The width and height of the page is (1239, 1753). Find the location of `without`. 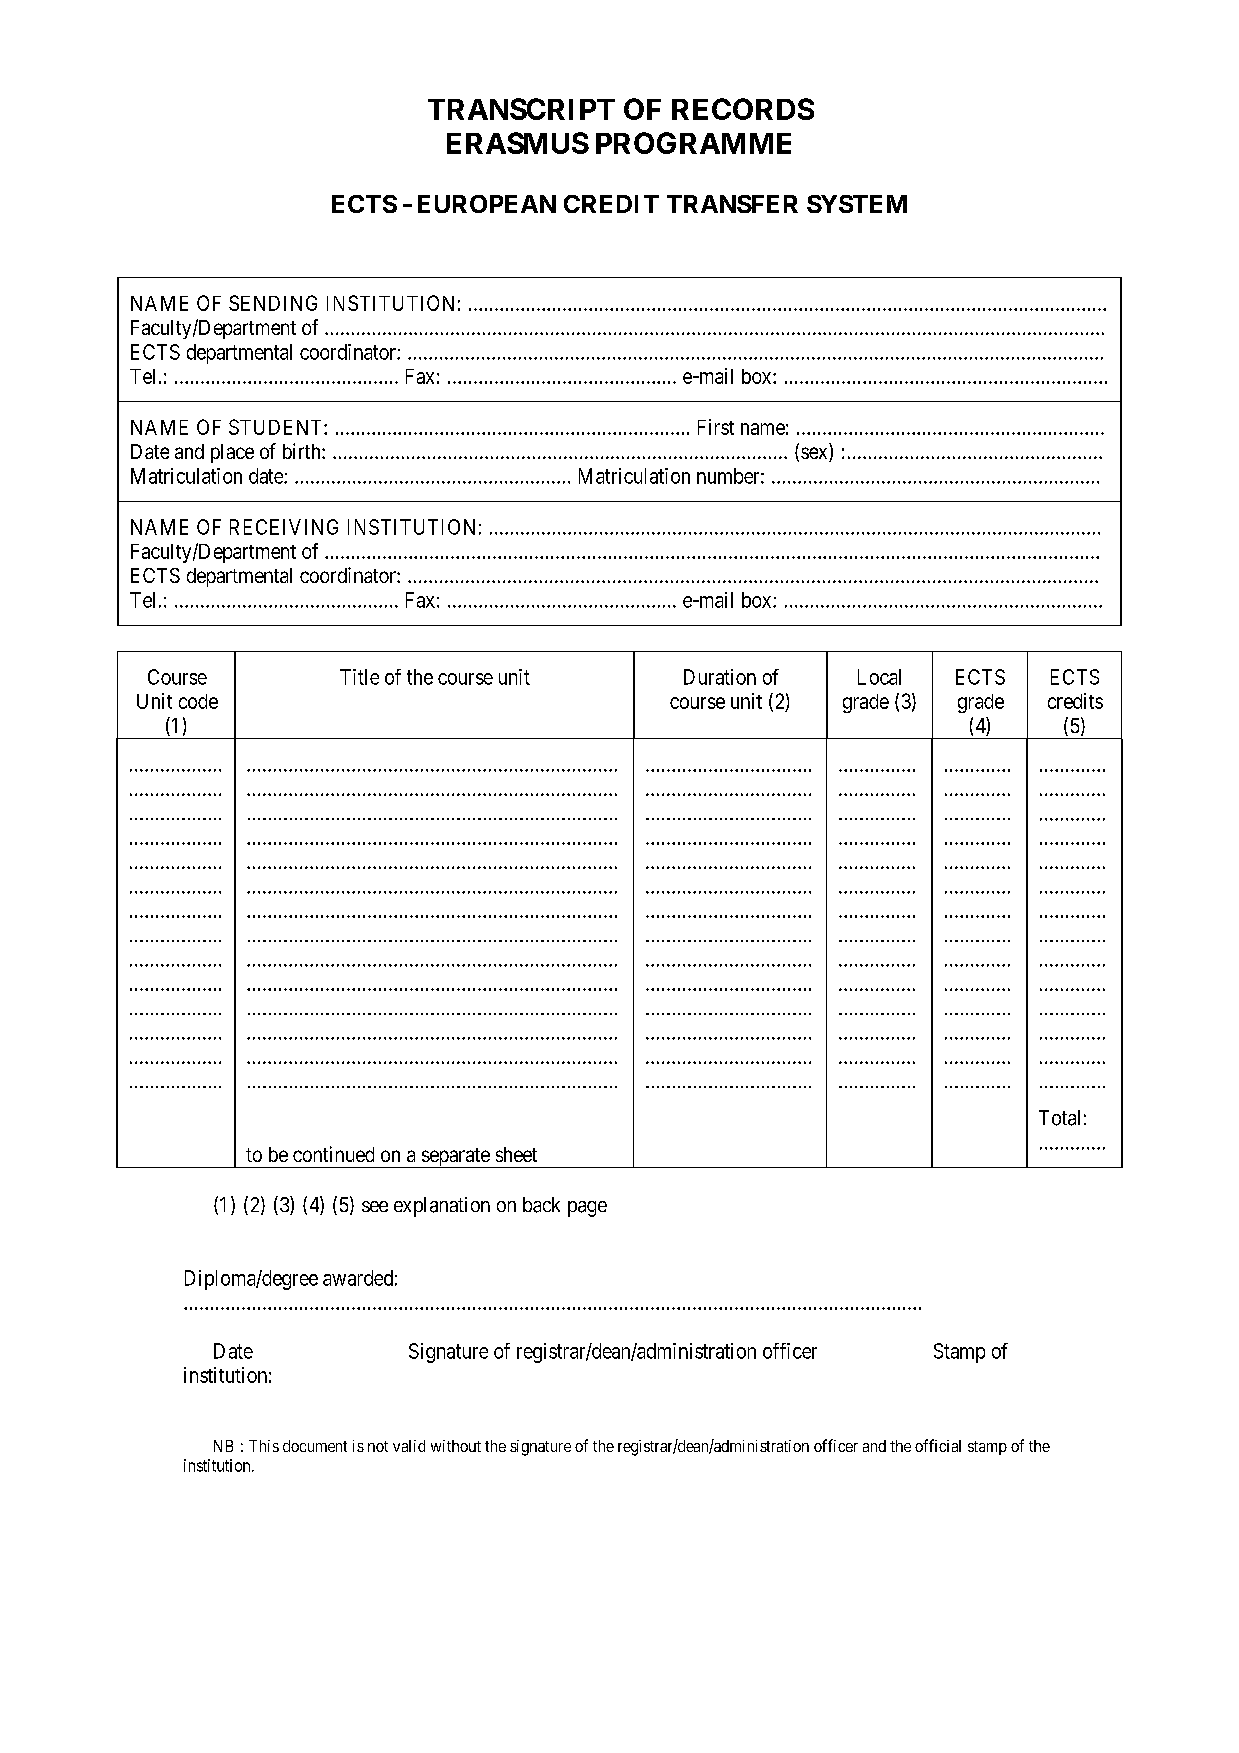

without is located at coordinates (456, 1446).
